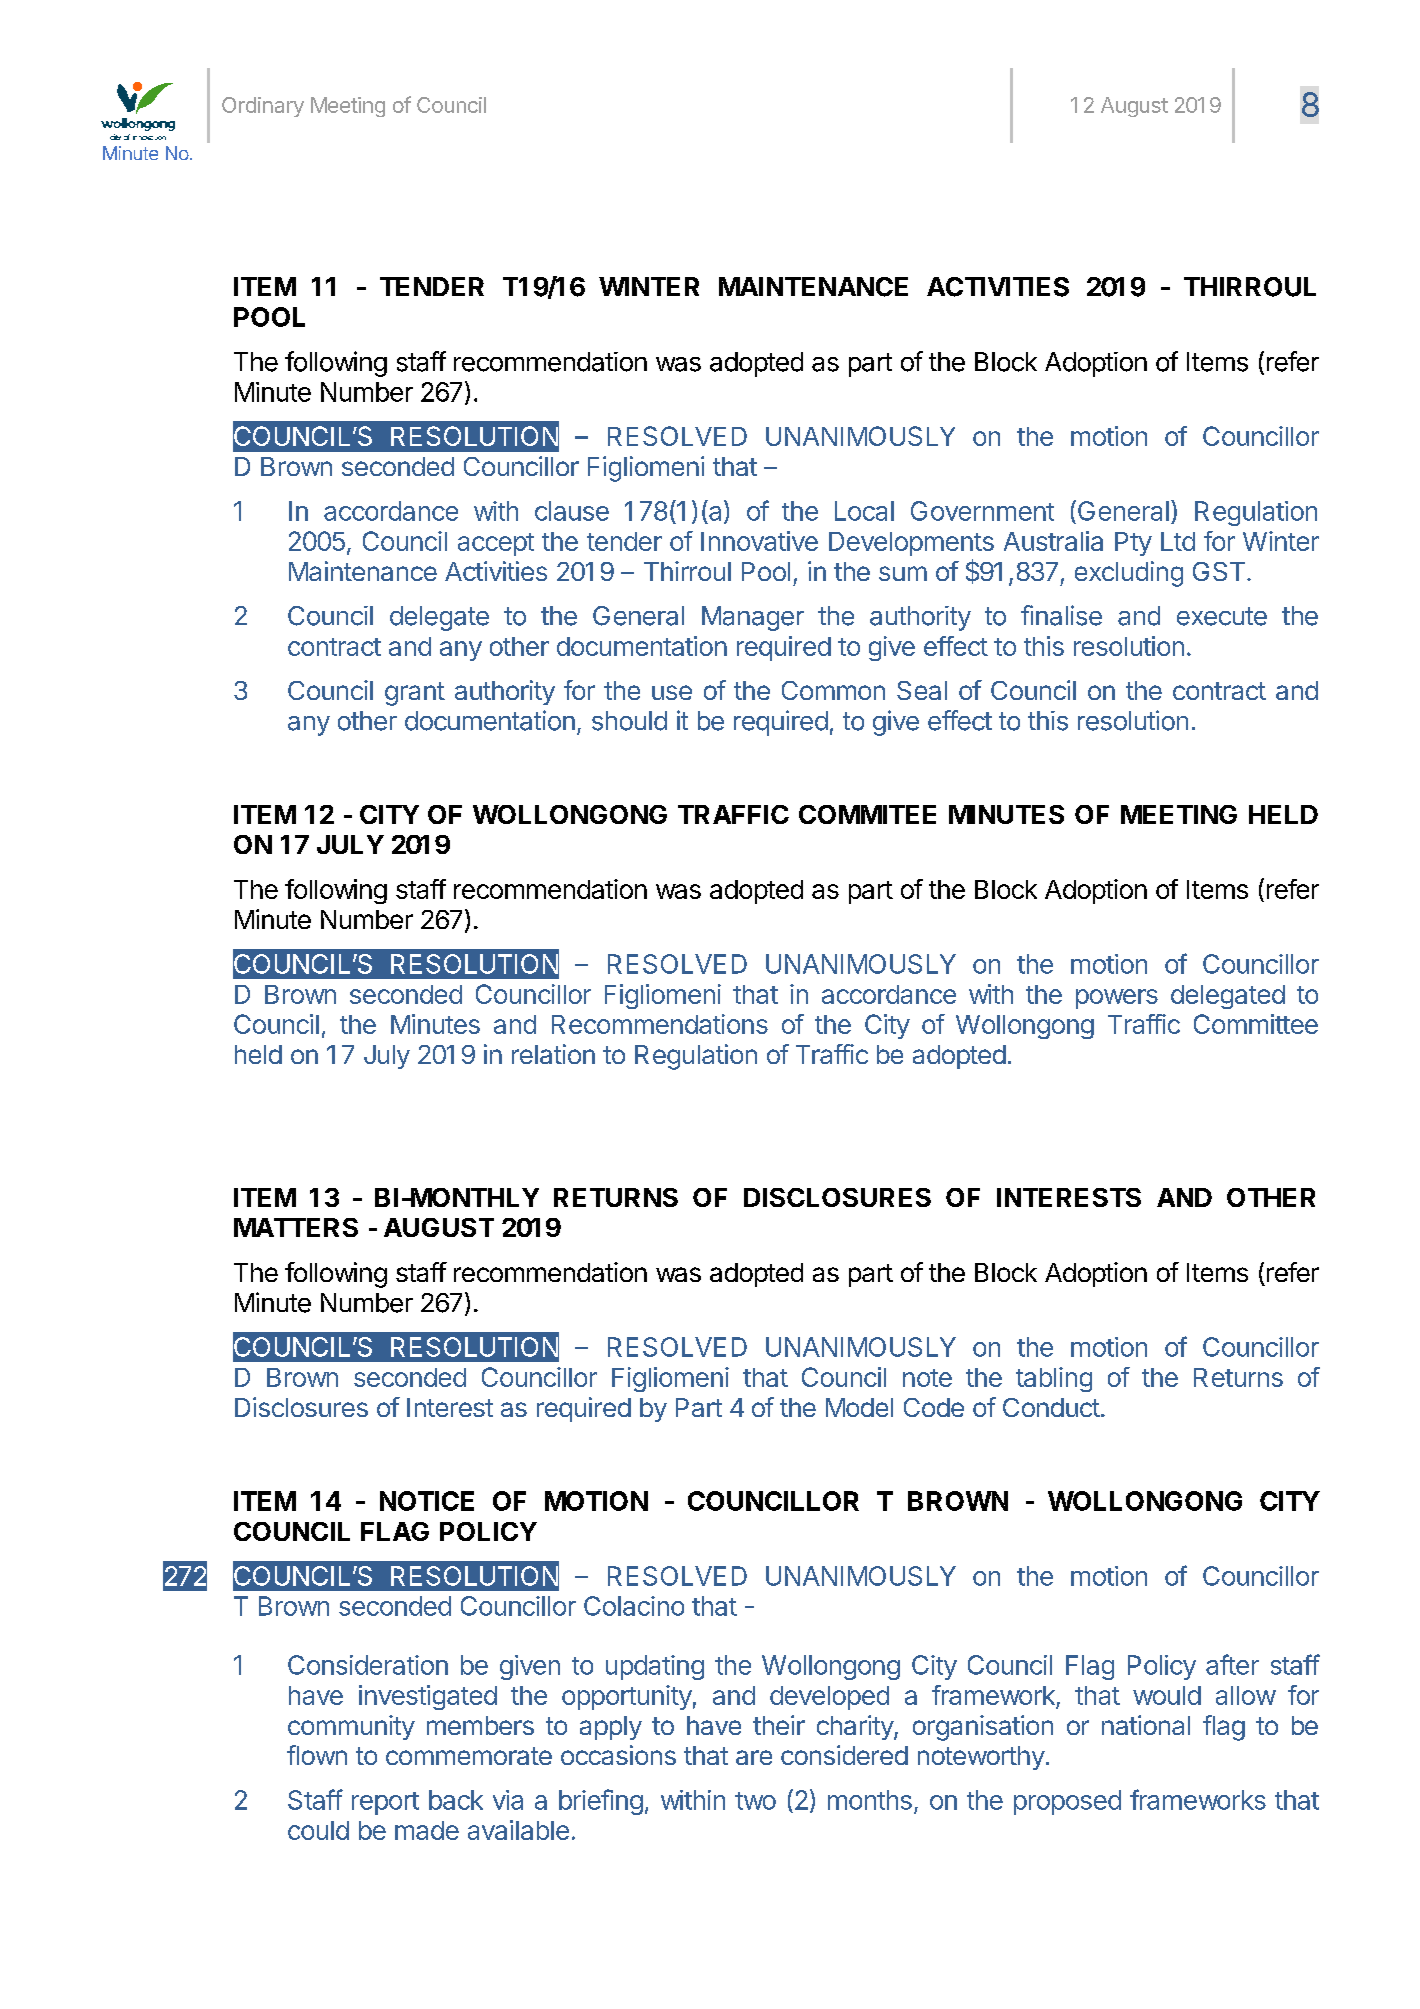  What do you see at coordinates (496, 544) in the document?
I see `accept` at bounding box center [496, 544].
